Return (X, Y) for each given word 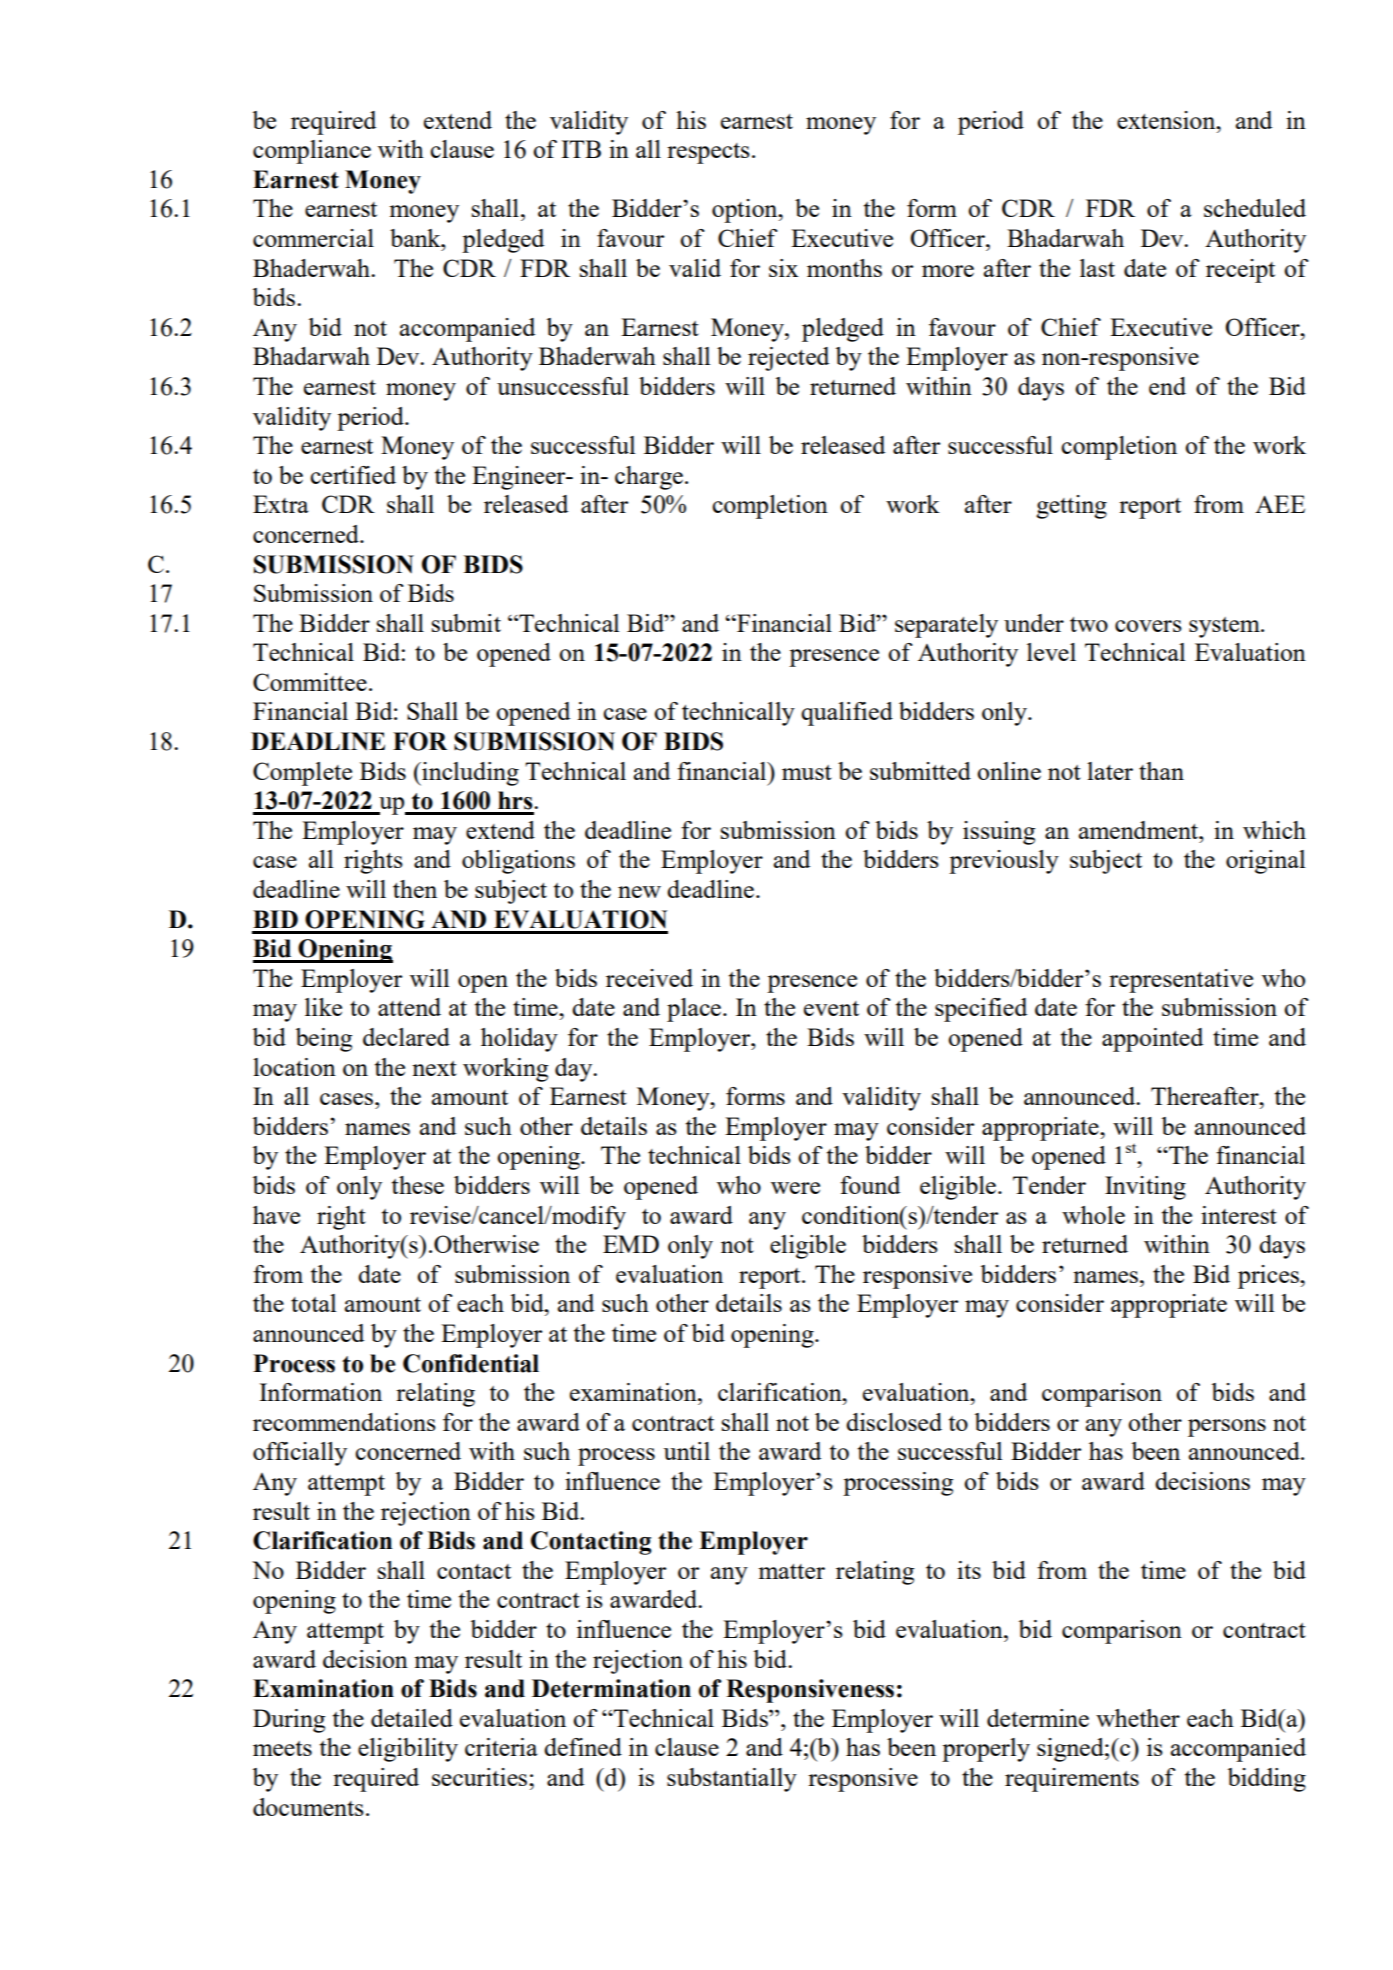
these (418, 1185)
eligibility (408, 1750)
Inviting (1145, 1188)
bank (416, 238)
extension (1167, 120)
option (746, 211)
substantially (732, 1780)
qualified (847, 714)
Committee (310, 682)
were (795, 1188)
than (1161, 771)
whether (1138, 1718)
